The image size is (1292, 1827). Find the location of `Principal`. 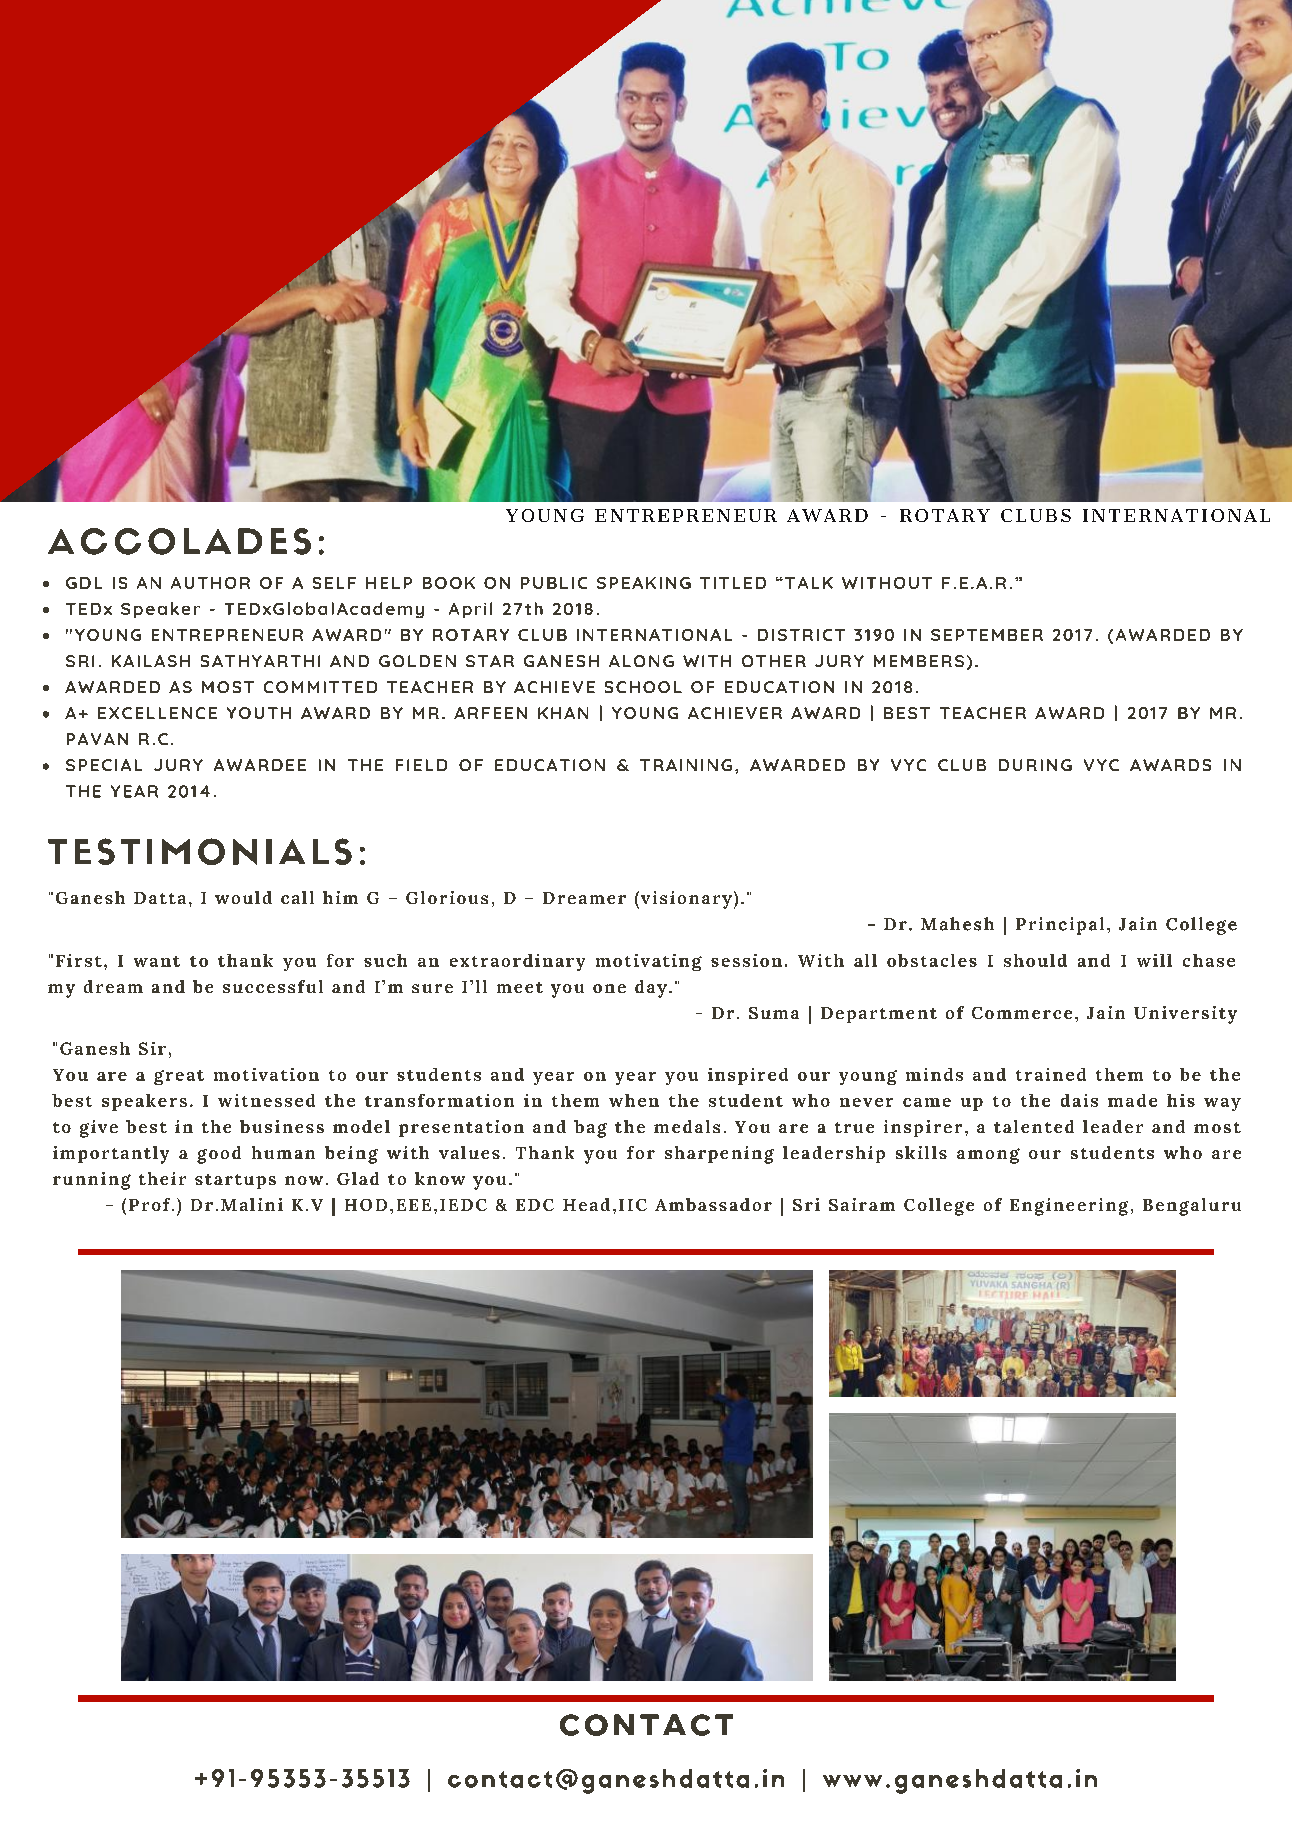

Principal is located at coordinates (1060, 926).
